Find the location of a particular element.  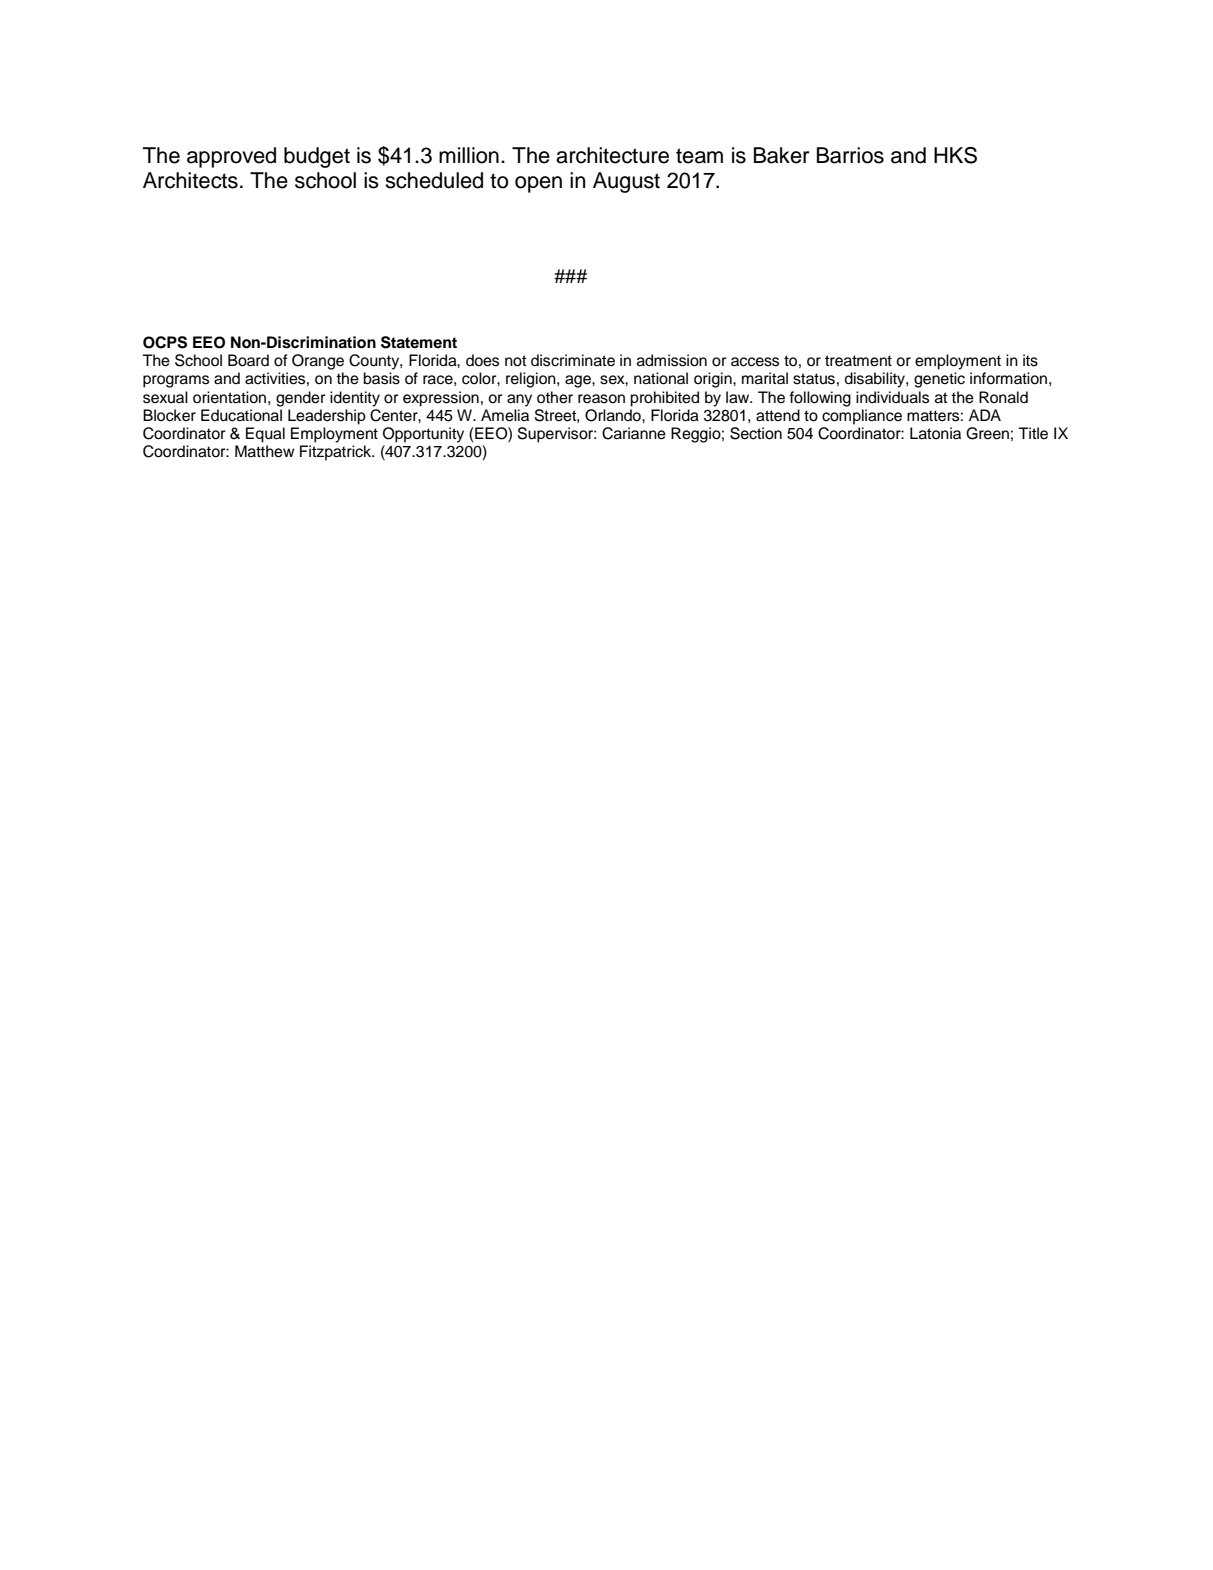

Architects is located at coordinates (190, 180).
